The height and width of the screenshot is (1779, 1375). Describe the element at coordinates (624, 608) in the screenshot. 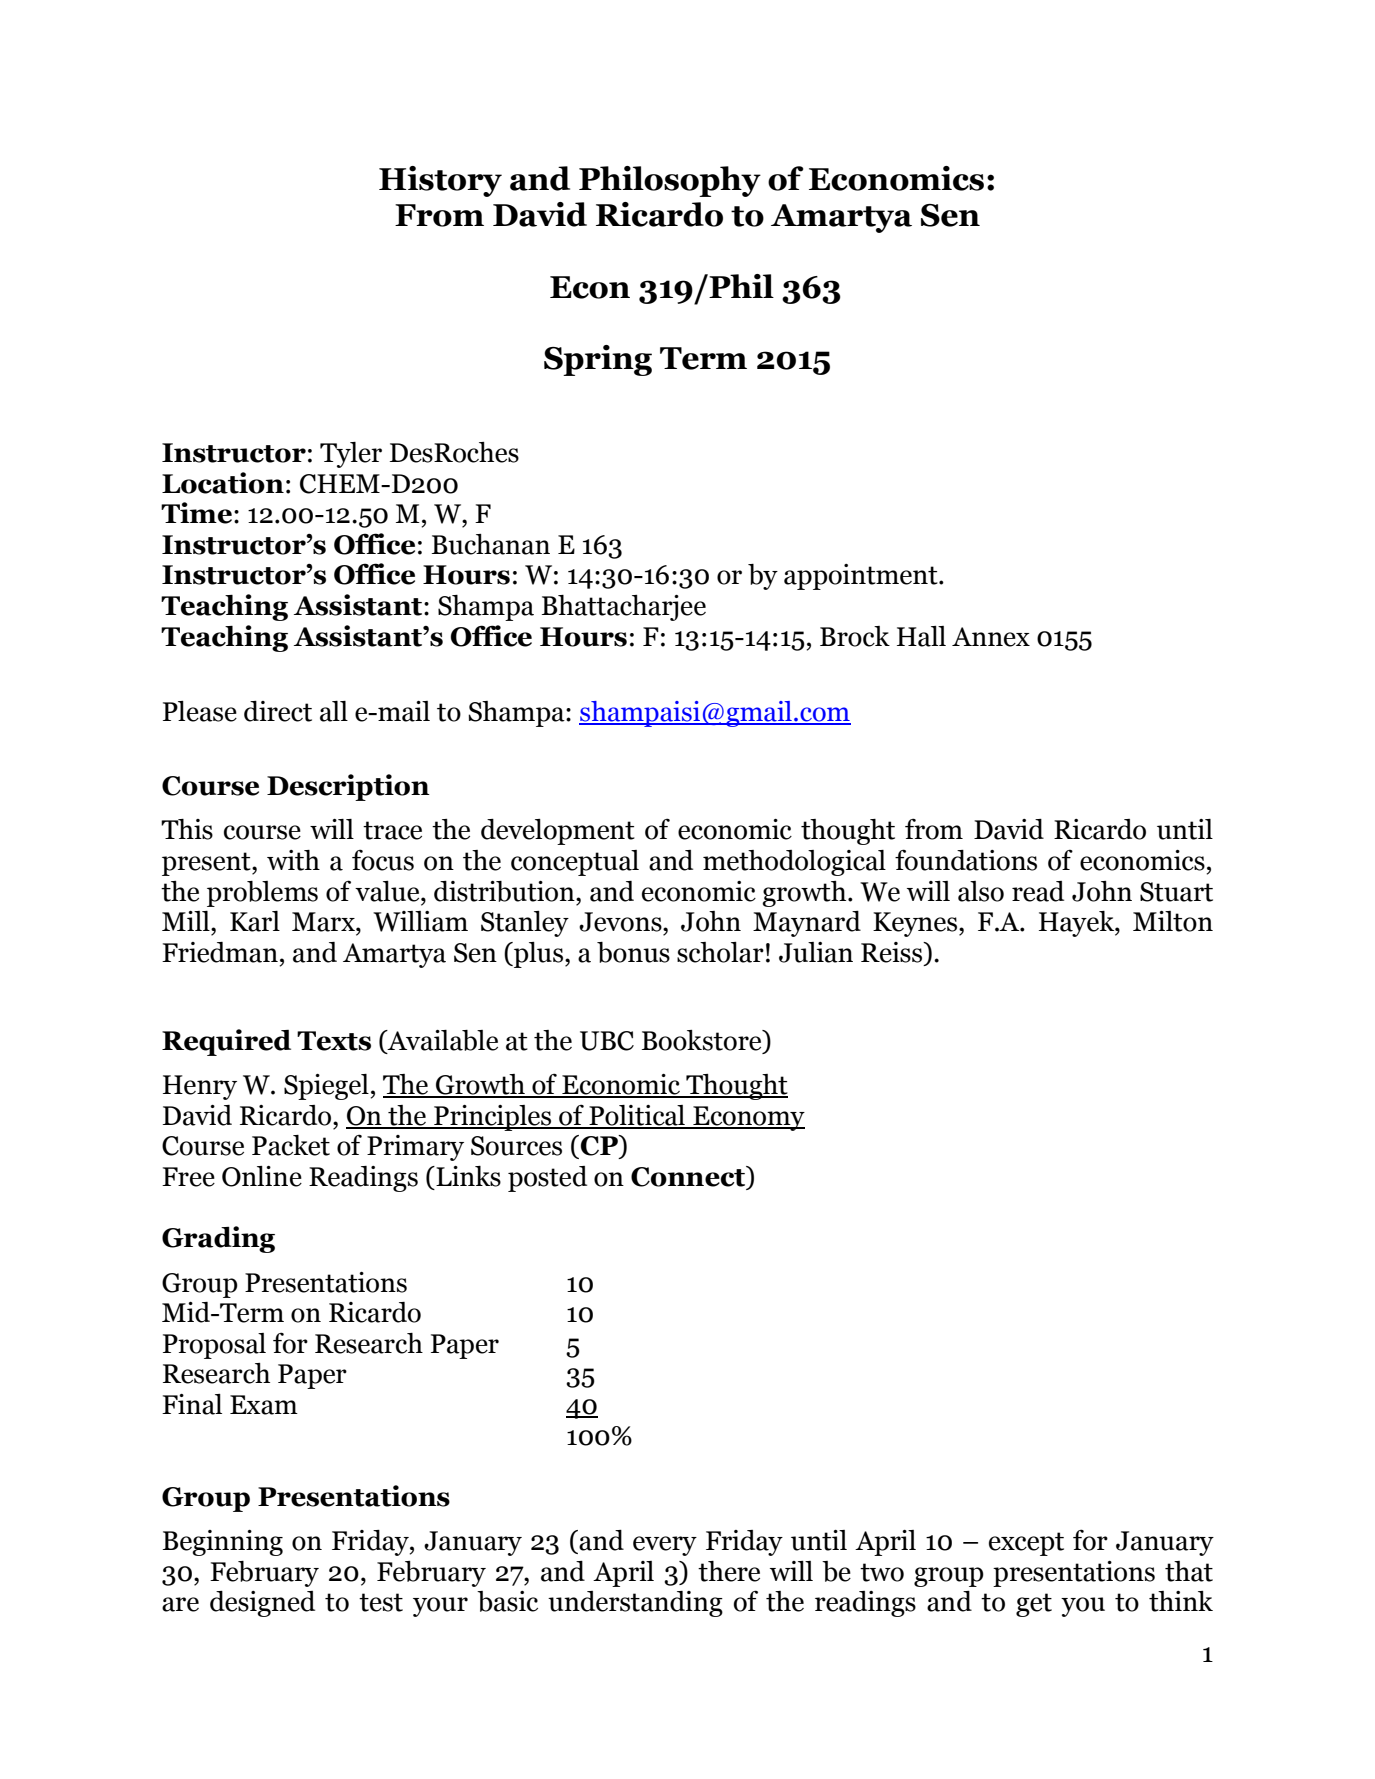

I see `Bhattacharjee` at that location.
